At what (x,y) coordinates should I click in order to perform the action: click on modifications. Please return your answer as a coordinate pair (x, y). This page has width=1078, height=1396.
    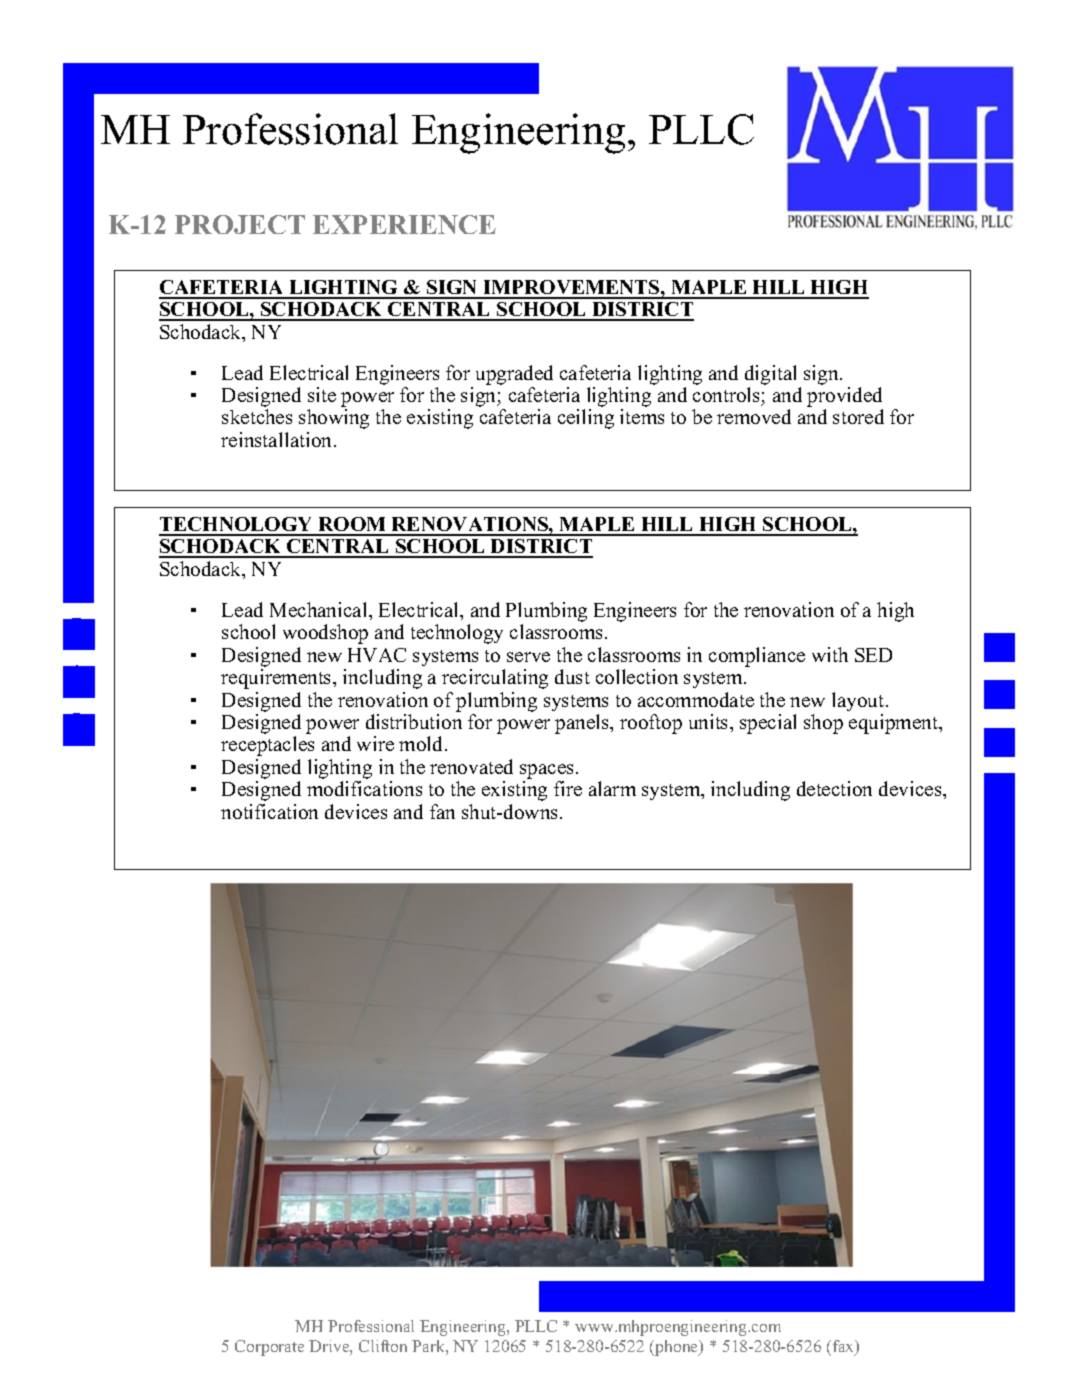
    Looking at the image, I should click on (364, 788).
